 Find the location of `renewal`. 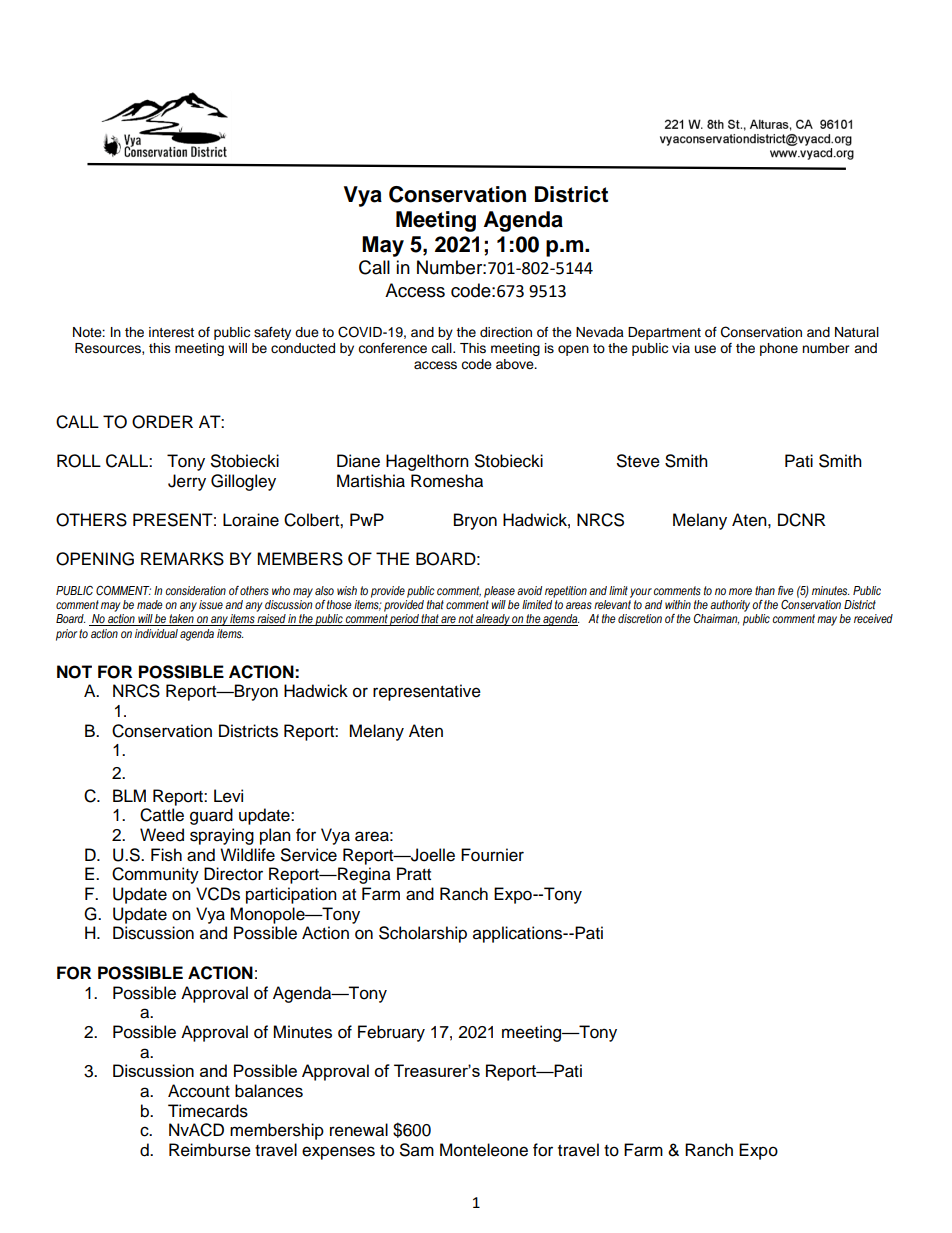

renewal is located at coordinates (359, 1130).
